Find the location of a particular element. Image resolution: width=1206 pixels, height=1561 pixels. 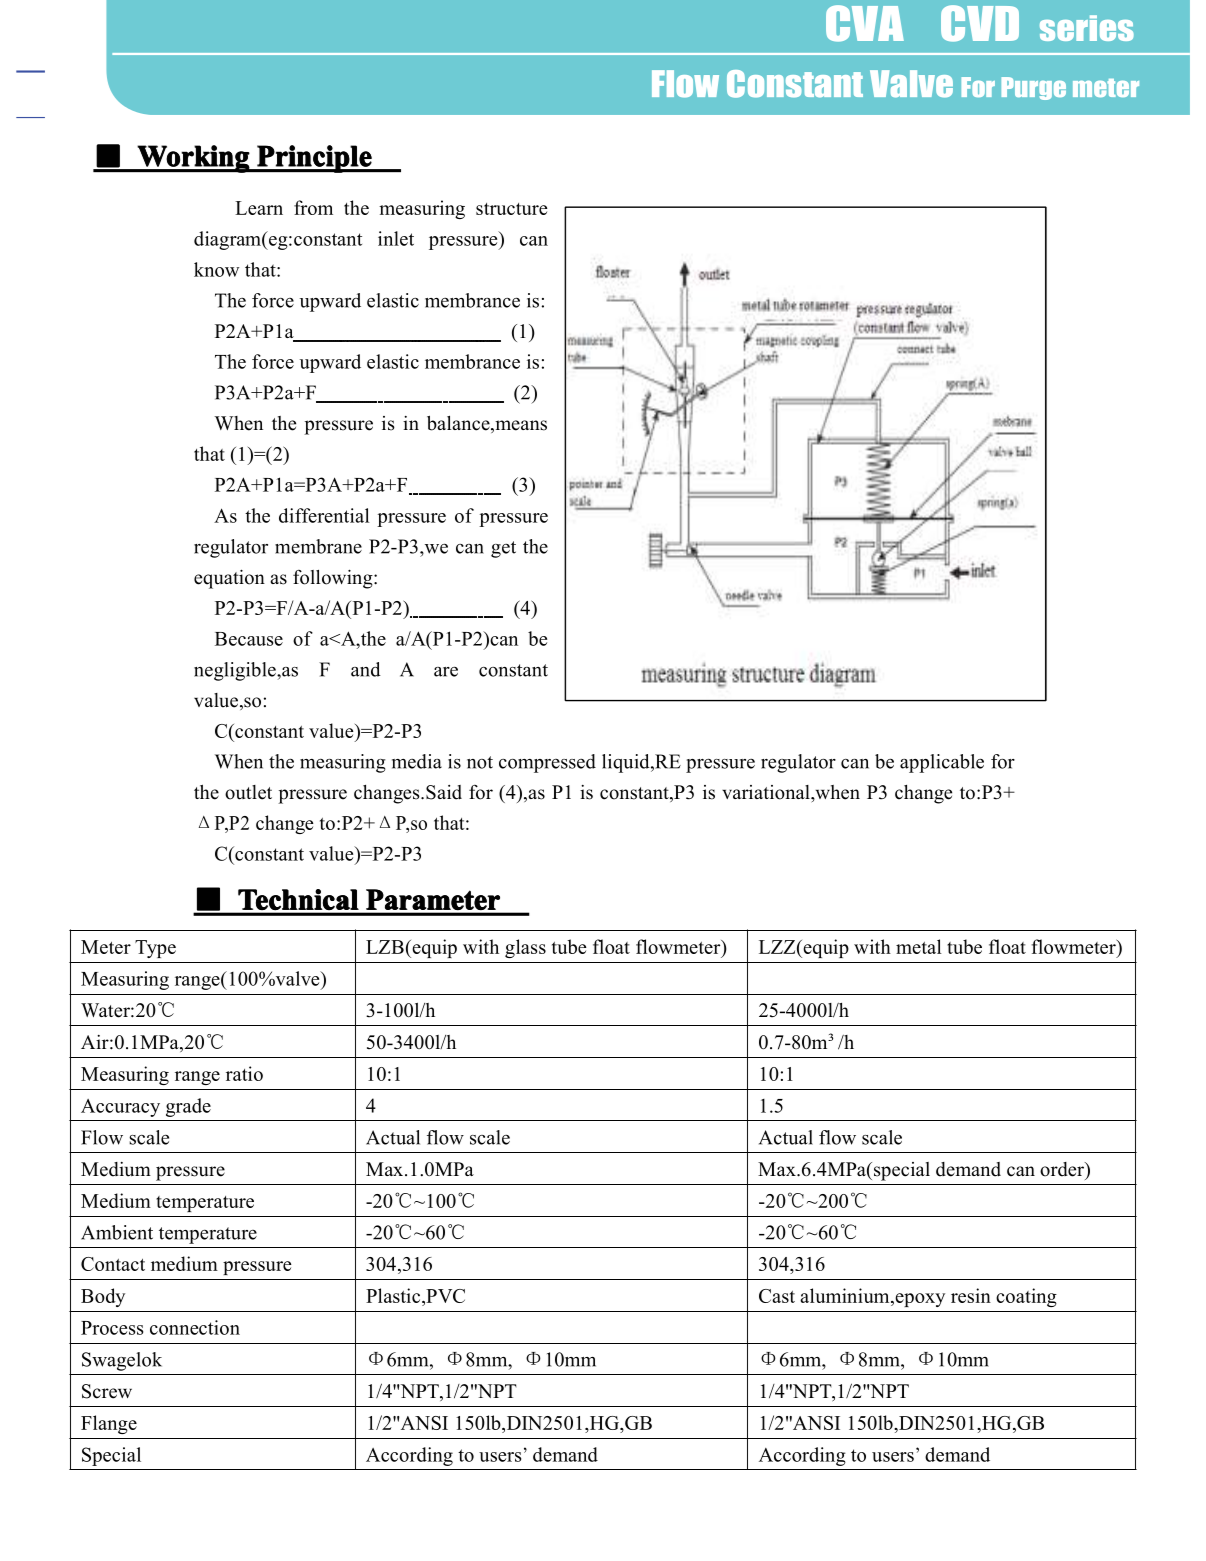

CVD is located at coordinates (980, 23).
